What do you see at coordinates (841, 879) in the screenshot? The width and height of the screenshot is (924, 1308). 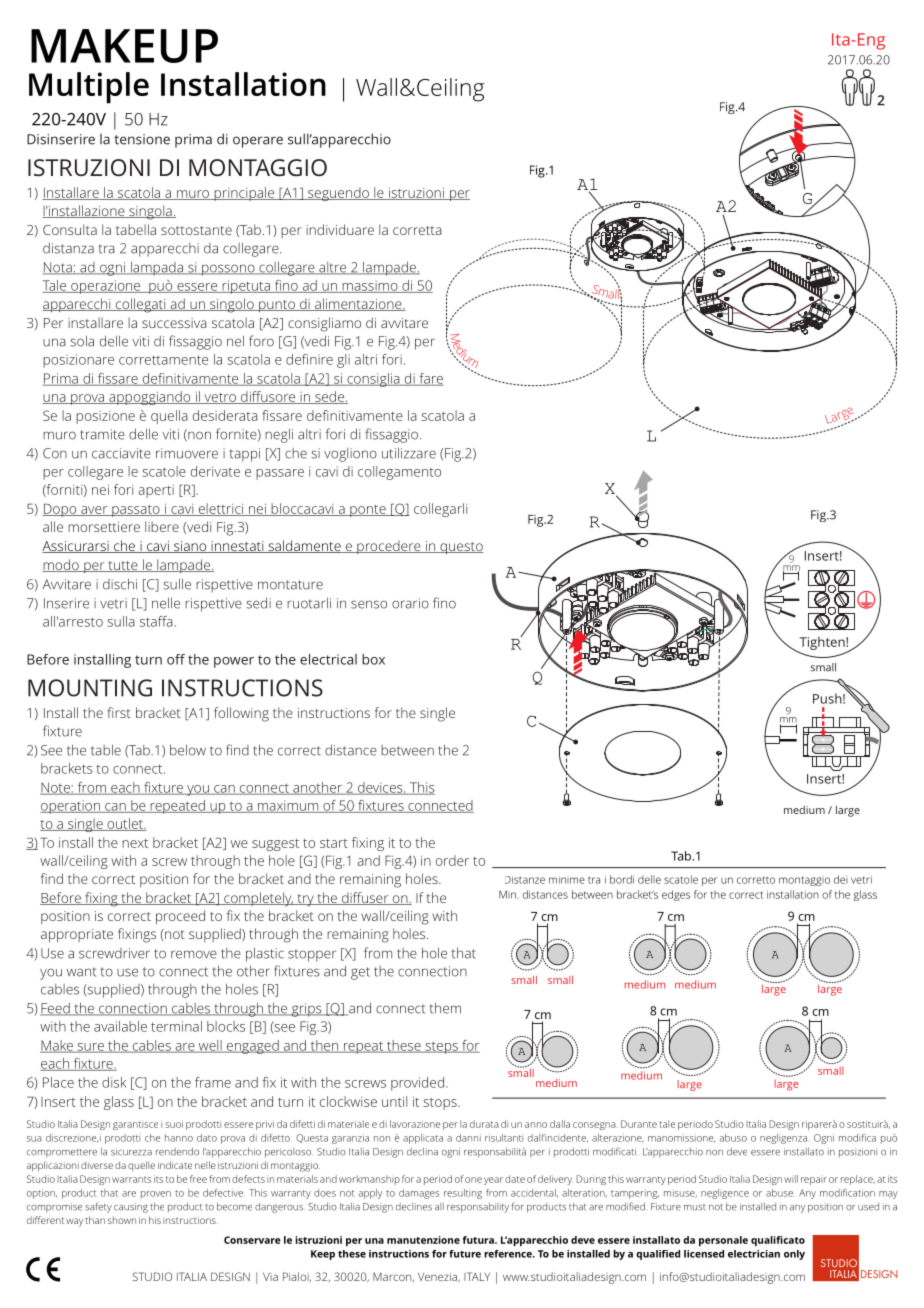 I see `dei` at bounding box center [841, 879].
